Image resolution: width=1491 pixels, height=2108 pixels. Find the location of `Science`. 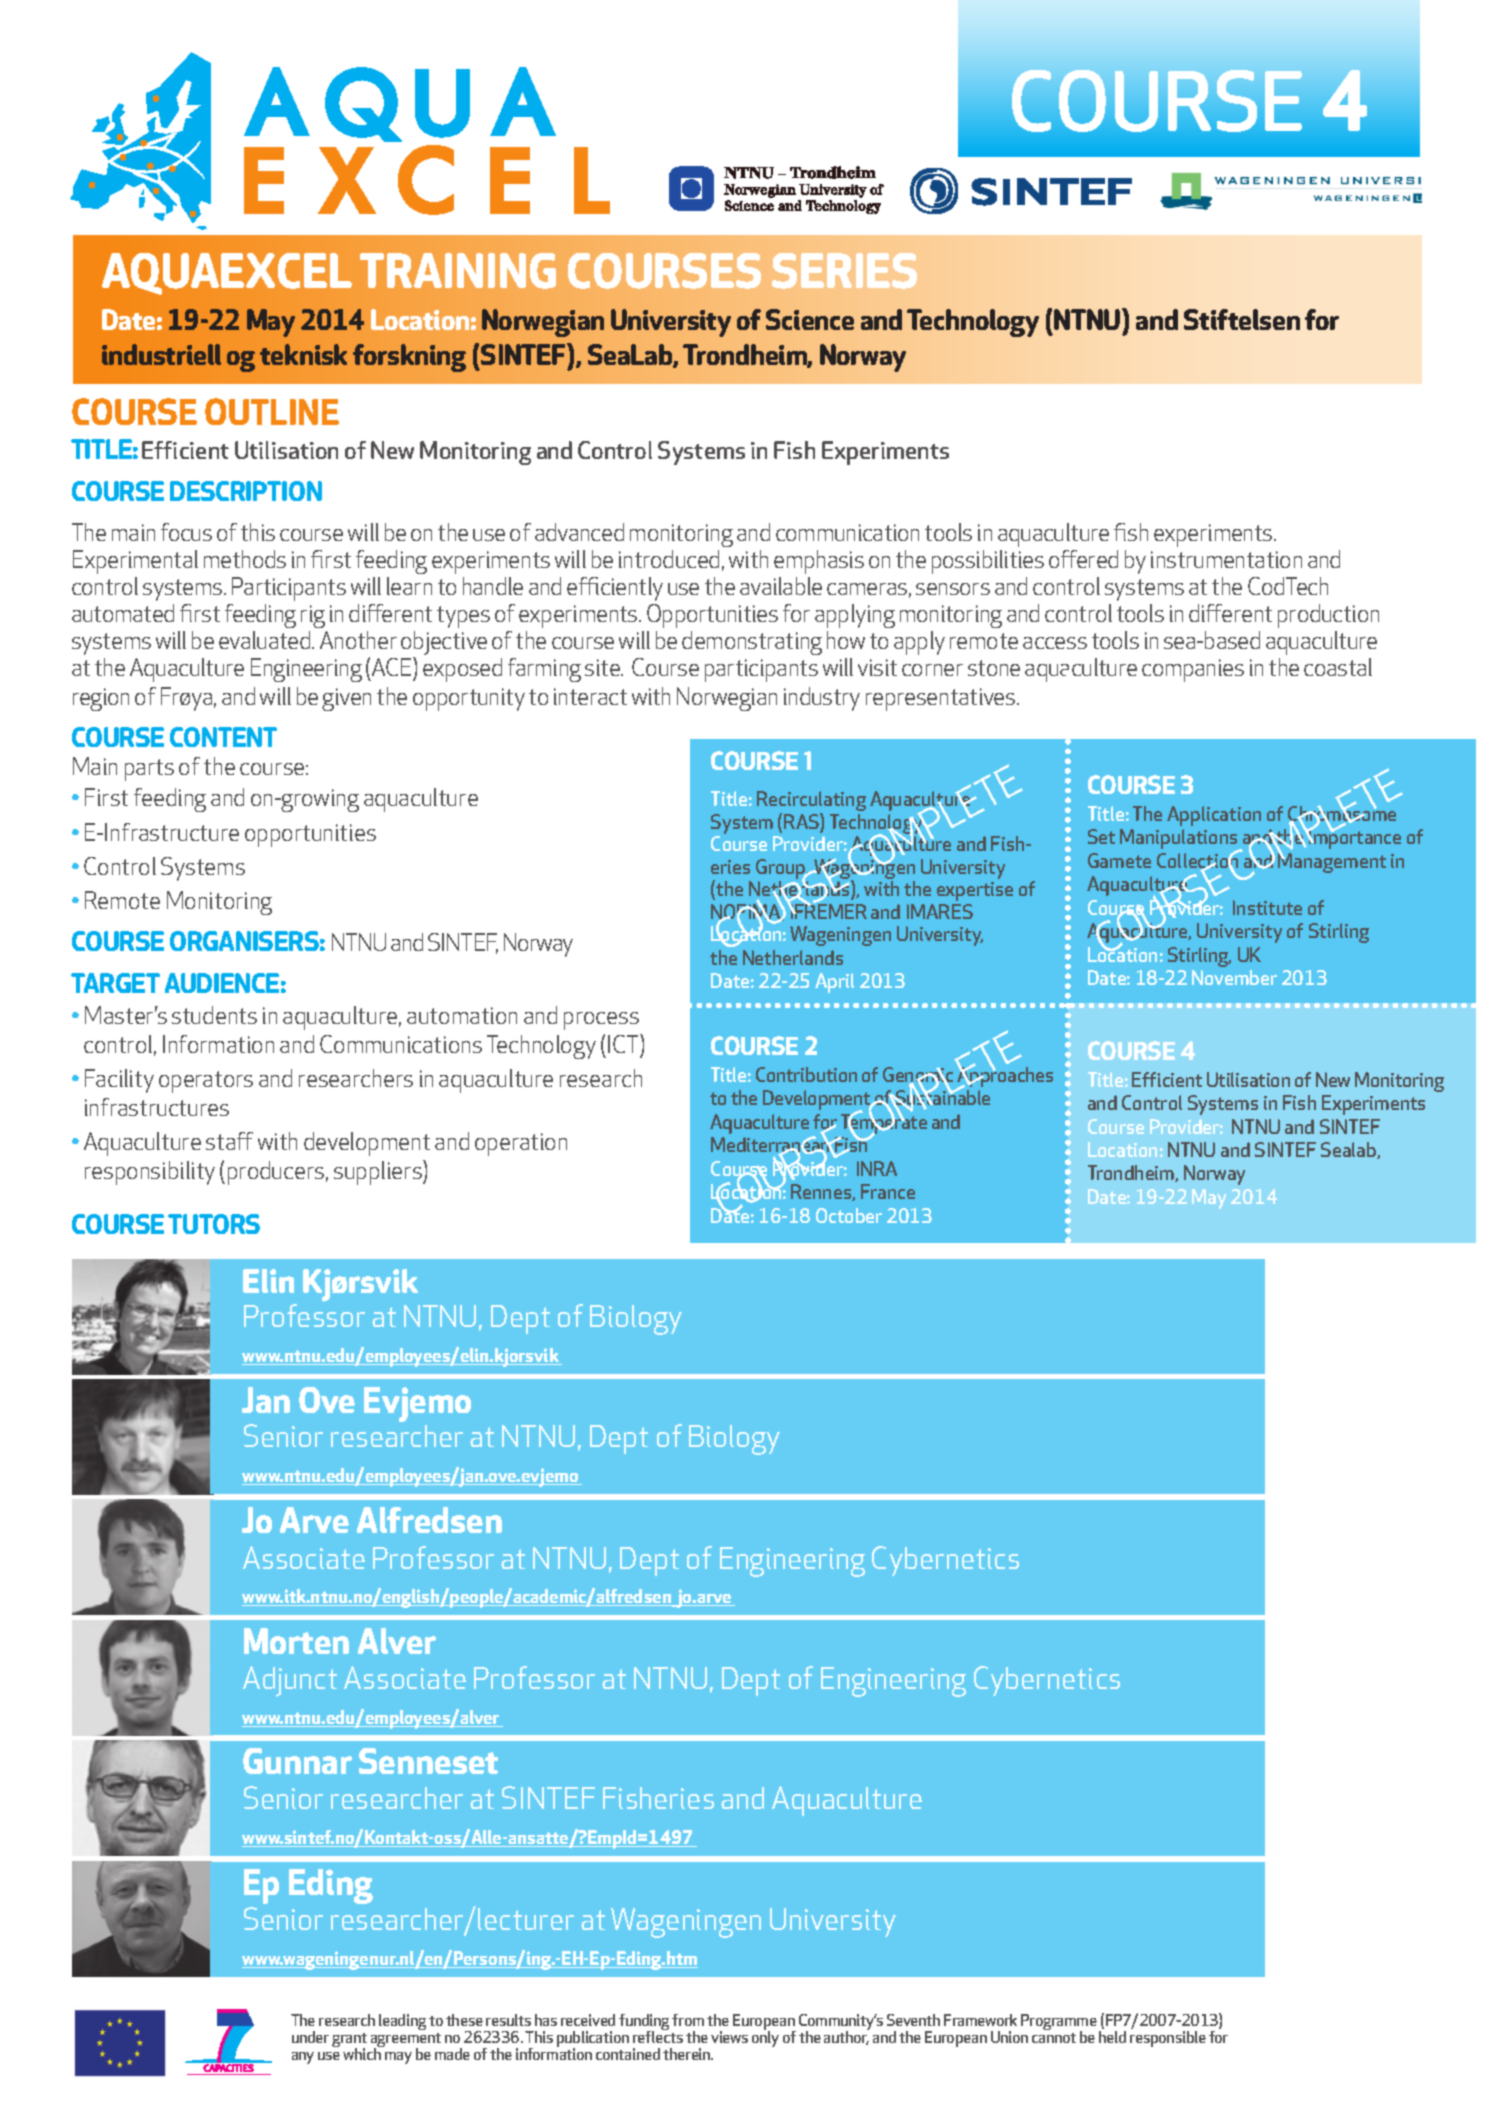

Science is located at coordinates (810, 319).
